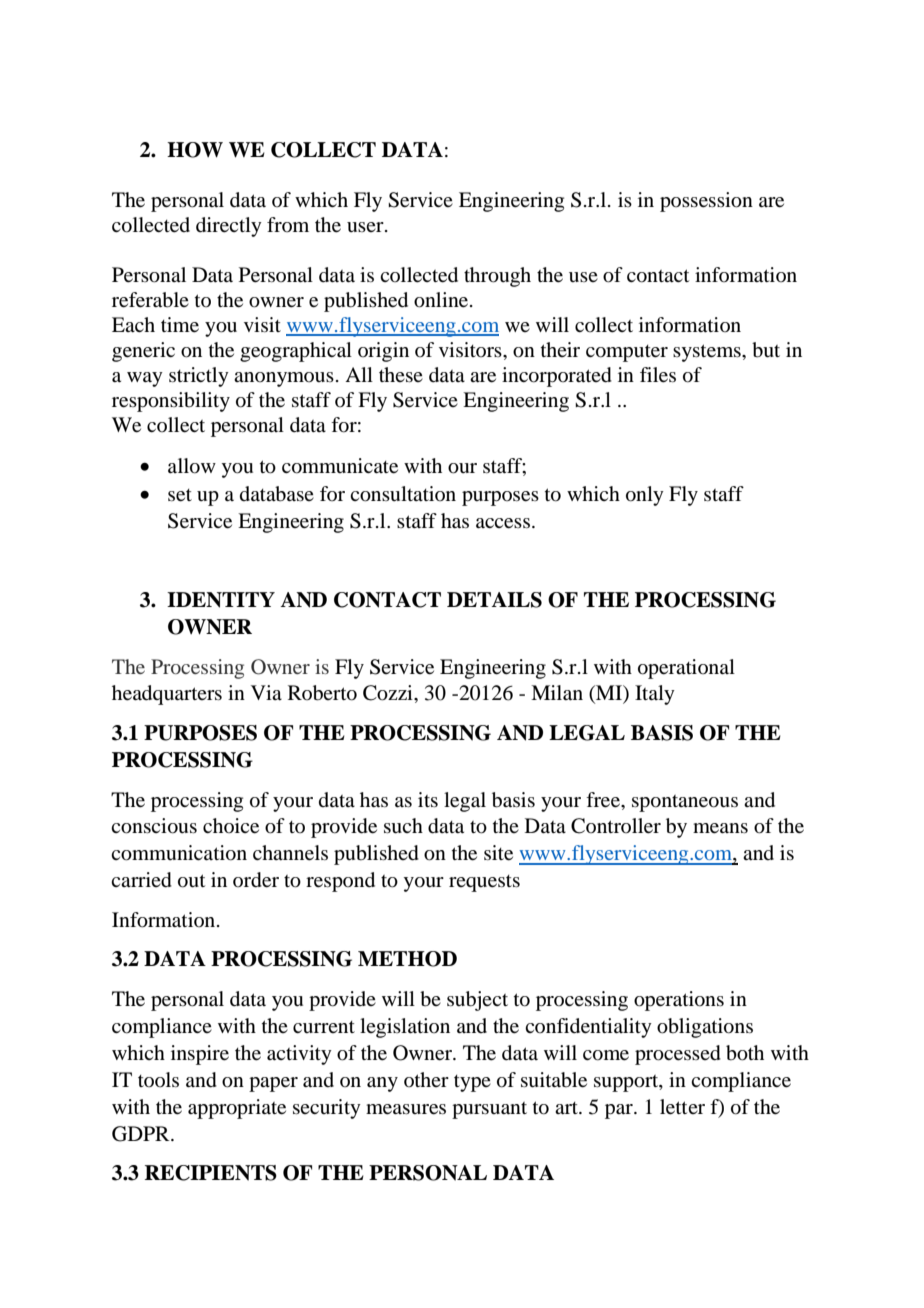 This screenshot has height=1308, width=924. What do you see at coordinates (428, 799) in the screenshot?
I see `its` at bounding box center [428, 799].
